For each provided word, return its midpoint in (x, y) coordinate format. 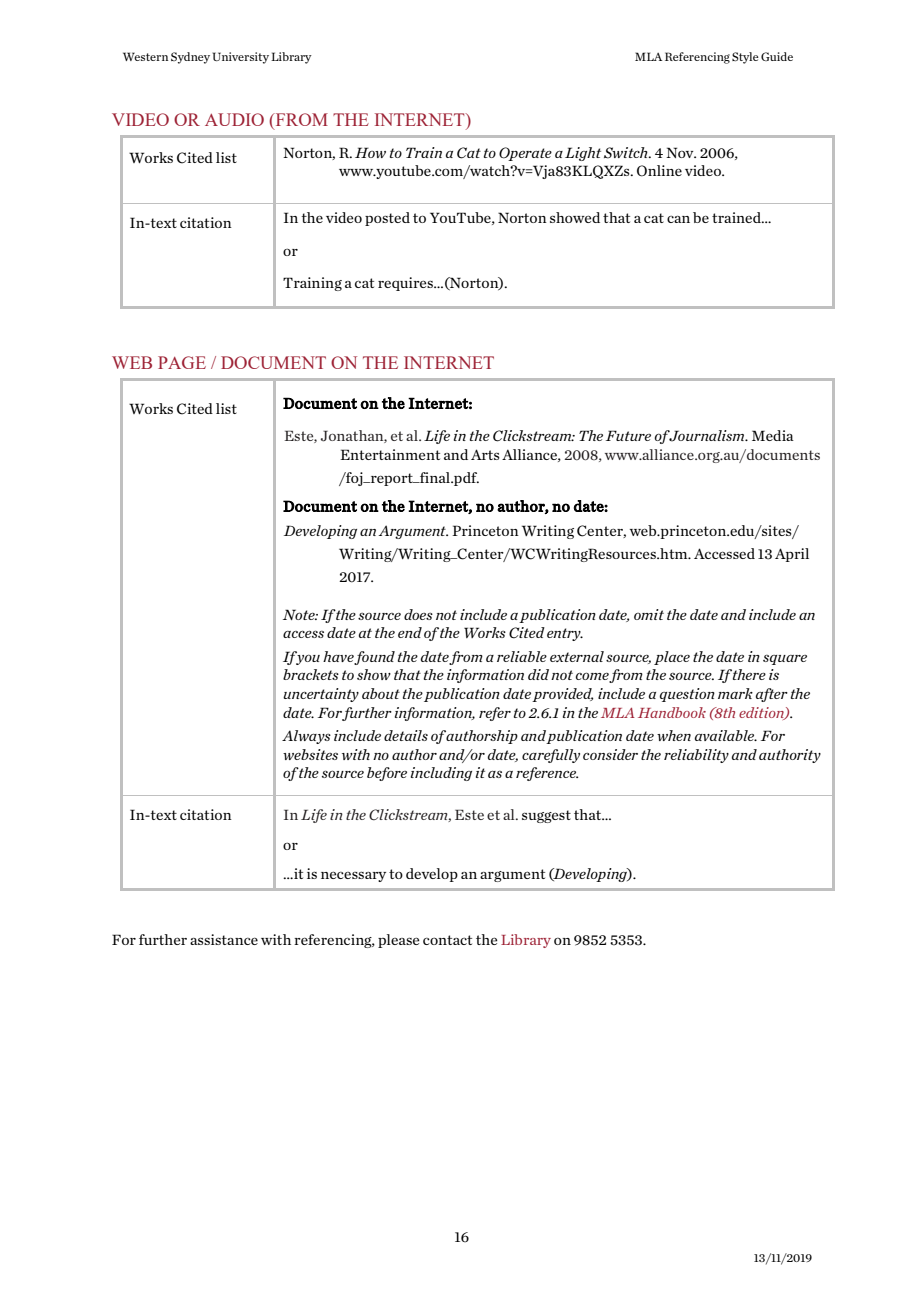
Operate (525, 154)
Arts (485, 454)
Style (745, 58)
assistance (224, 939)
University (241, 58)
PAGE (182, 362)
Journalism (707, 436)
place (672, 658)
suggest (546, 816)
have (339, 657)
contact (447, 940)
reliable (522, 656)
